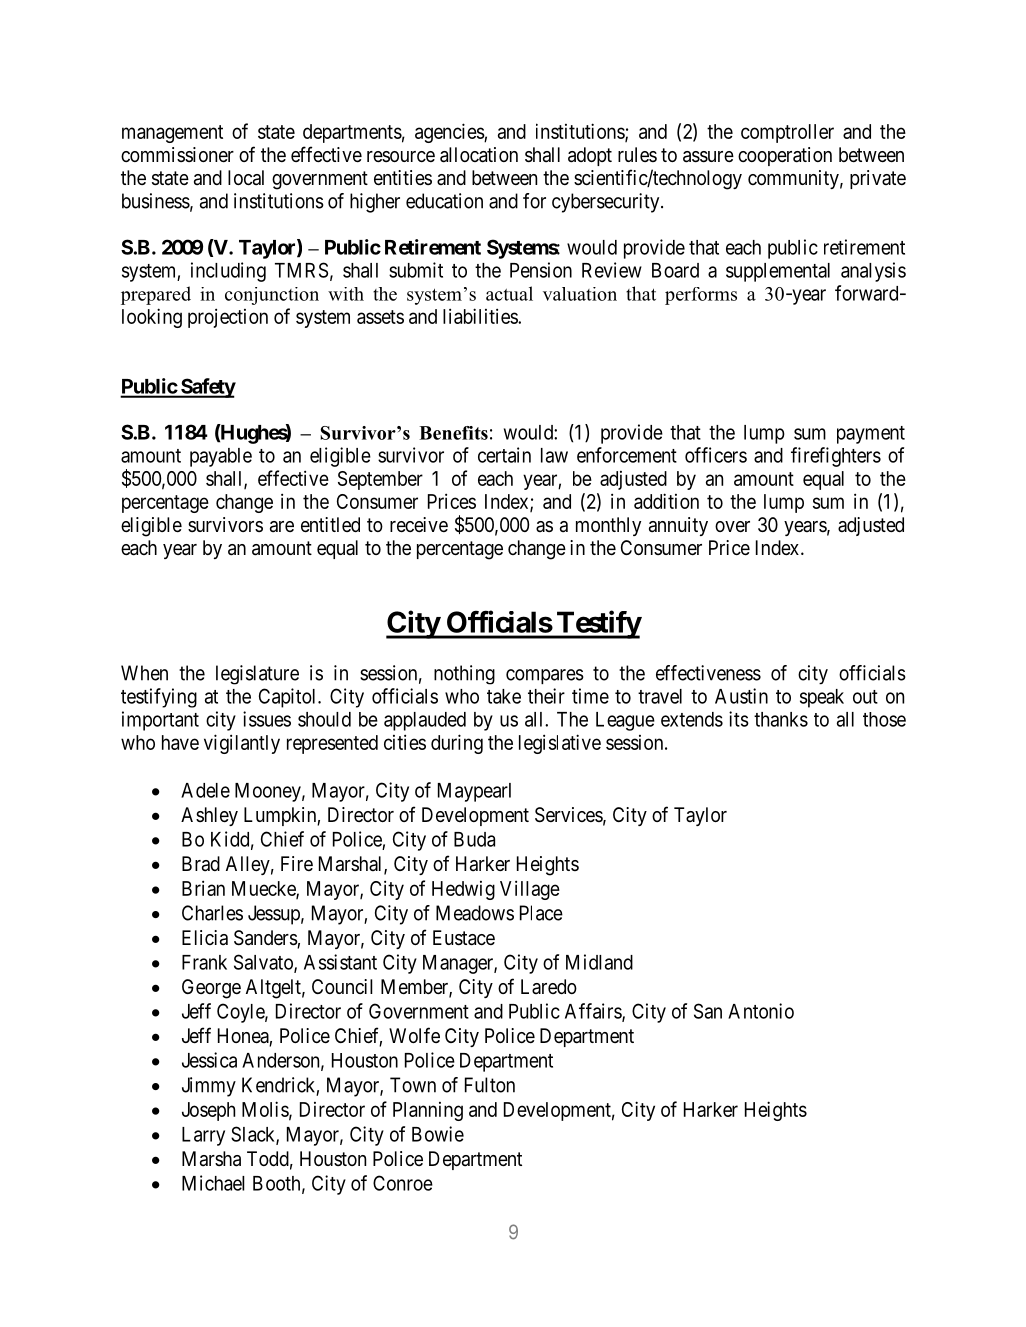 This screenshot has height=1327, width=1026. What do you see at coordinates (871, 435) in the screenshot?
I see `payment` at bounding box center [871, 435].
